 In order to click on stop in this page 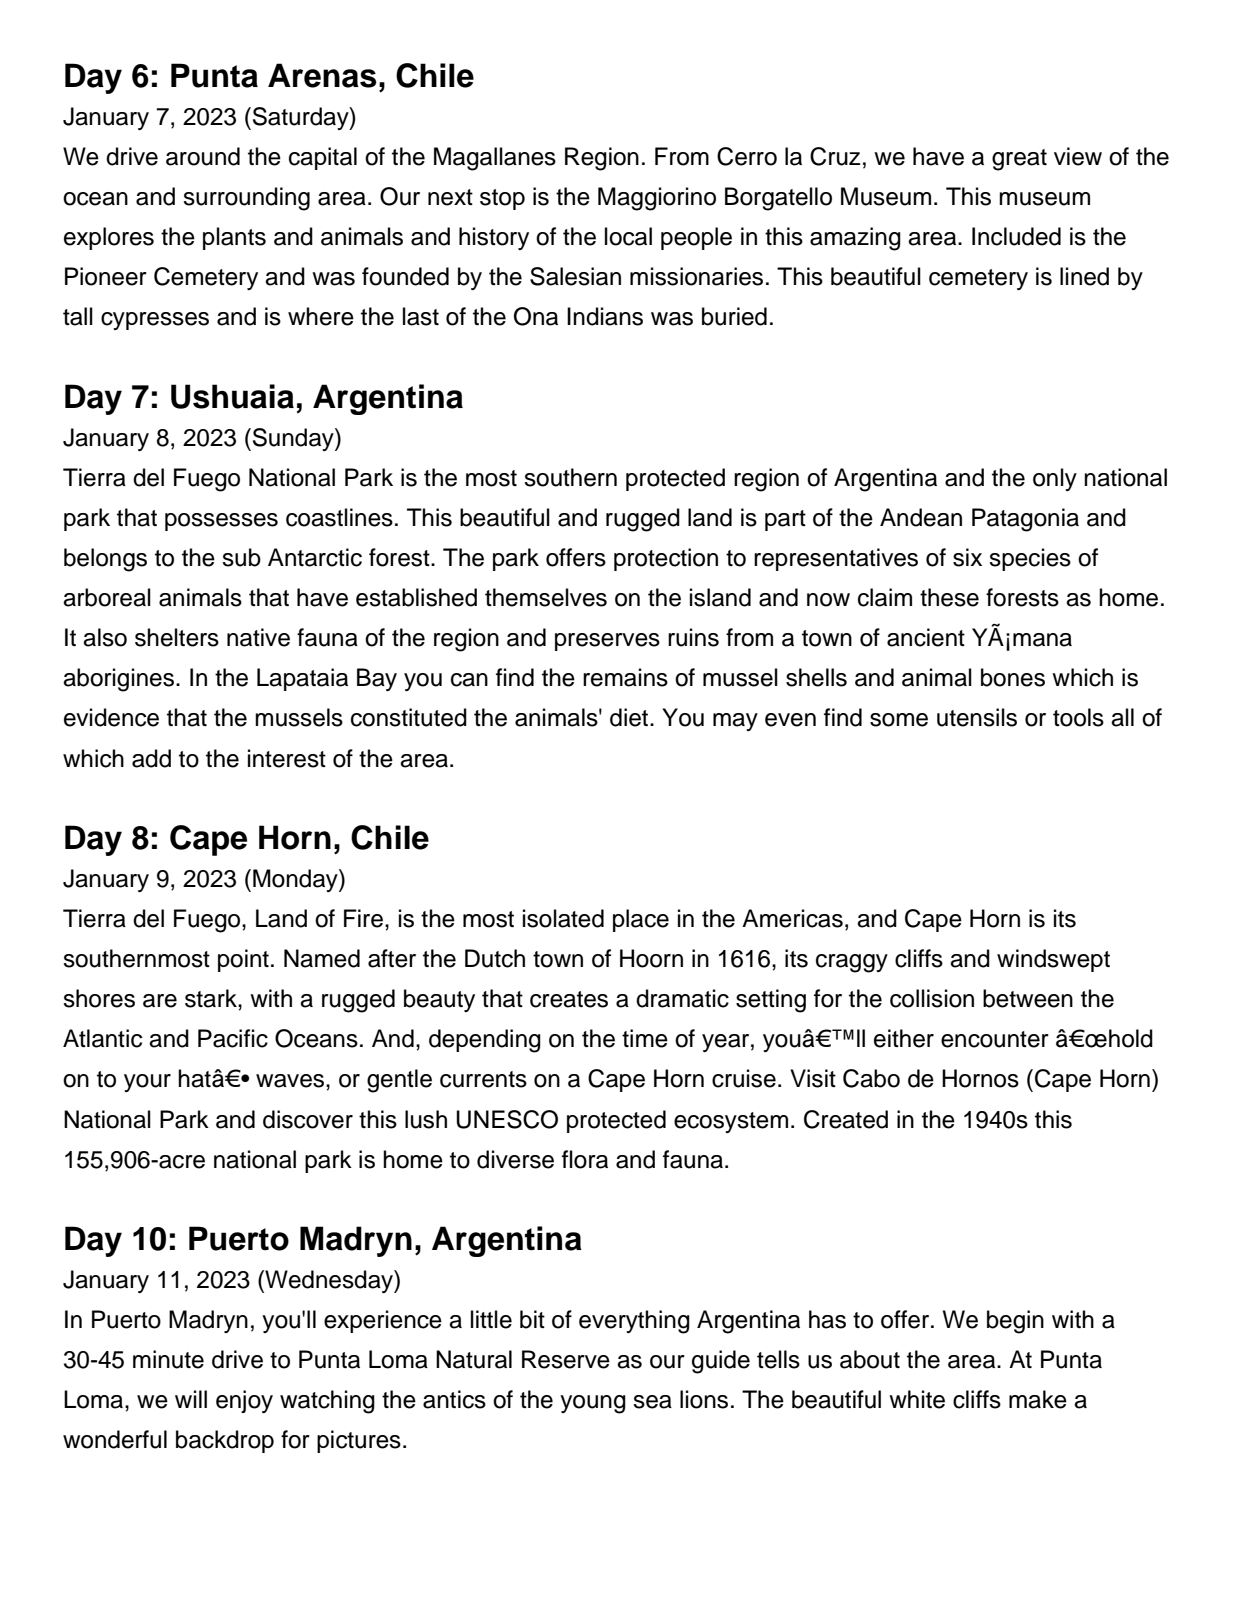, I will do `click(502, 199)`.
